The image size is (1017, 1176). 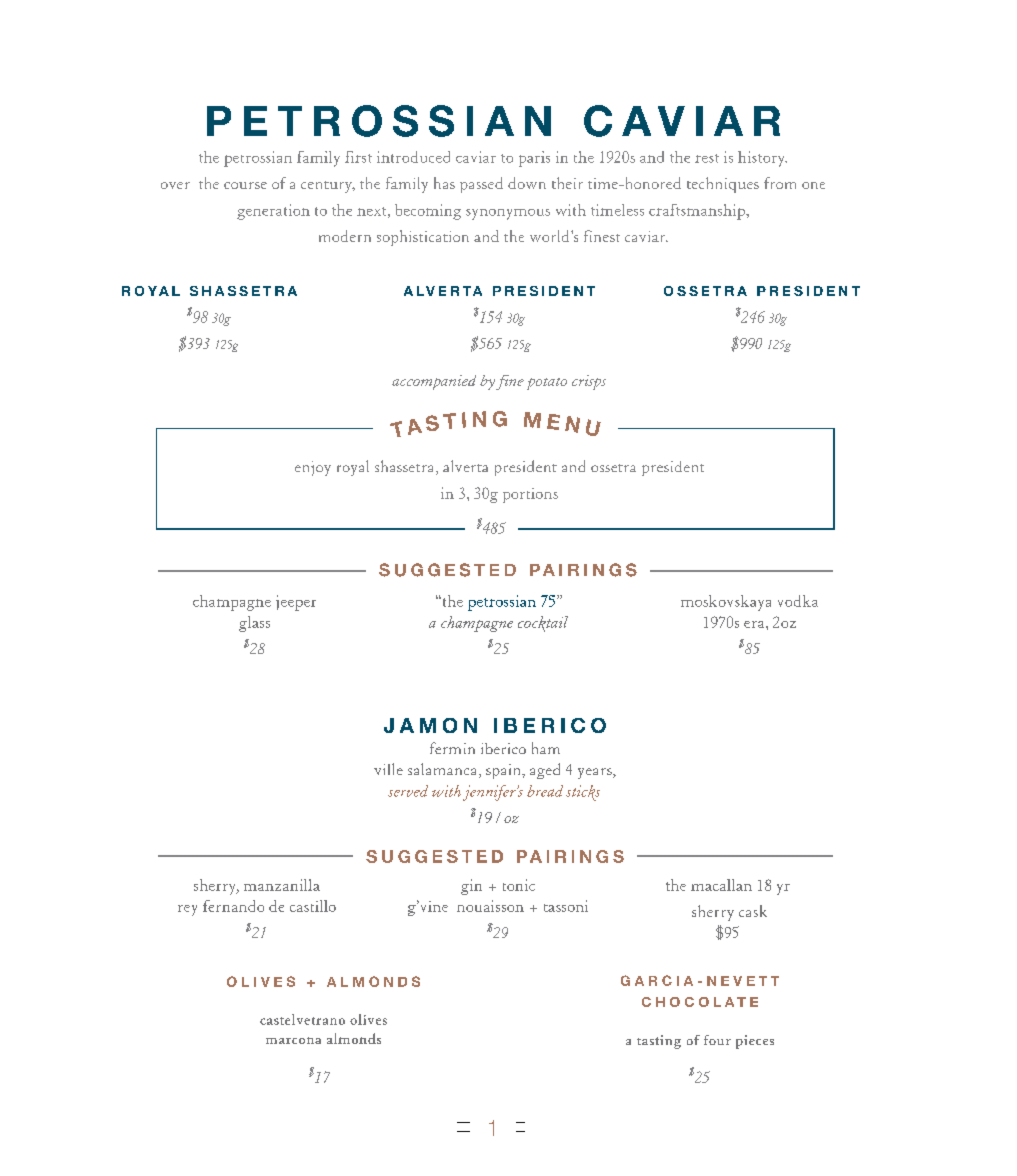 What do you see at coordinates (543, 624) in the image?
I see `cocktail` at bounding box center [543, 624].
